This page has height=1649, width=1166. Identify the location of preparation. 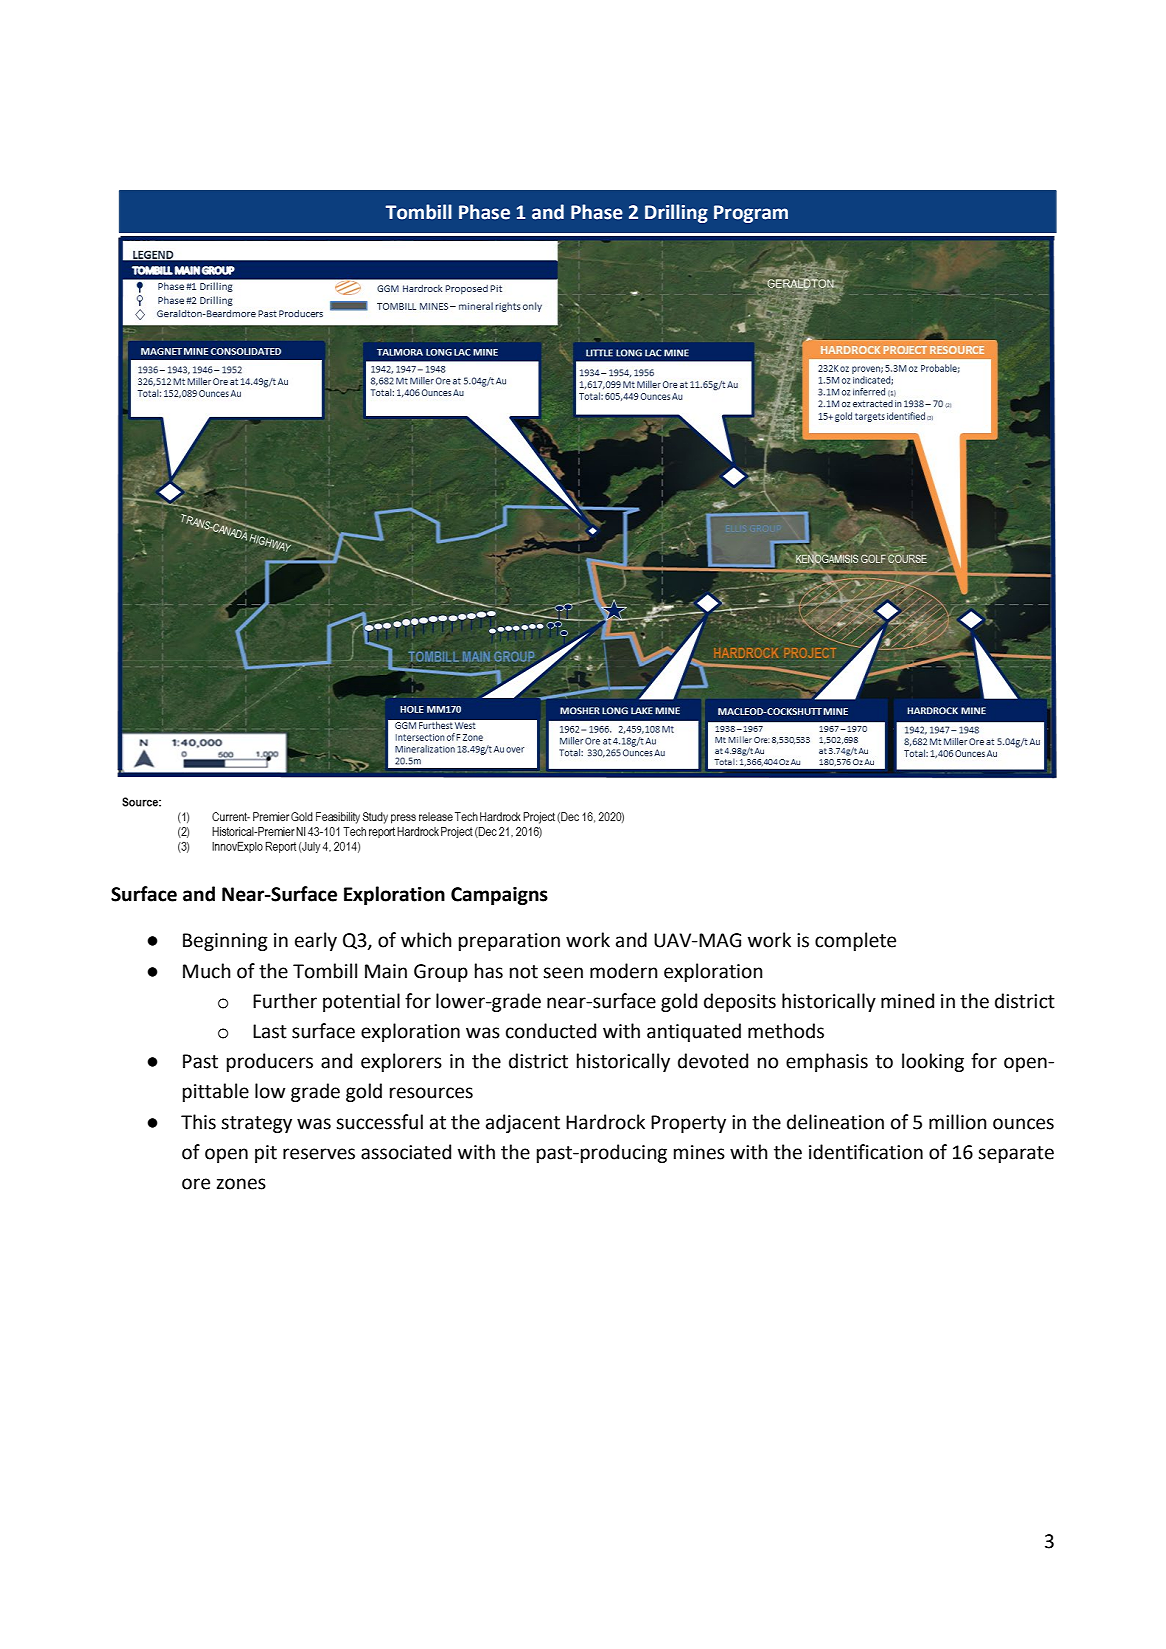
(509, 942).
